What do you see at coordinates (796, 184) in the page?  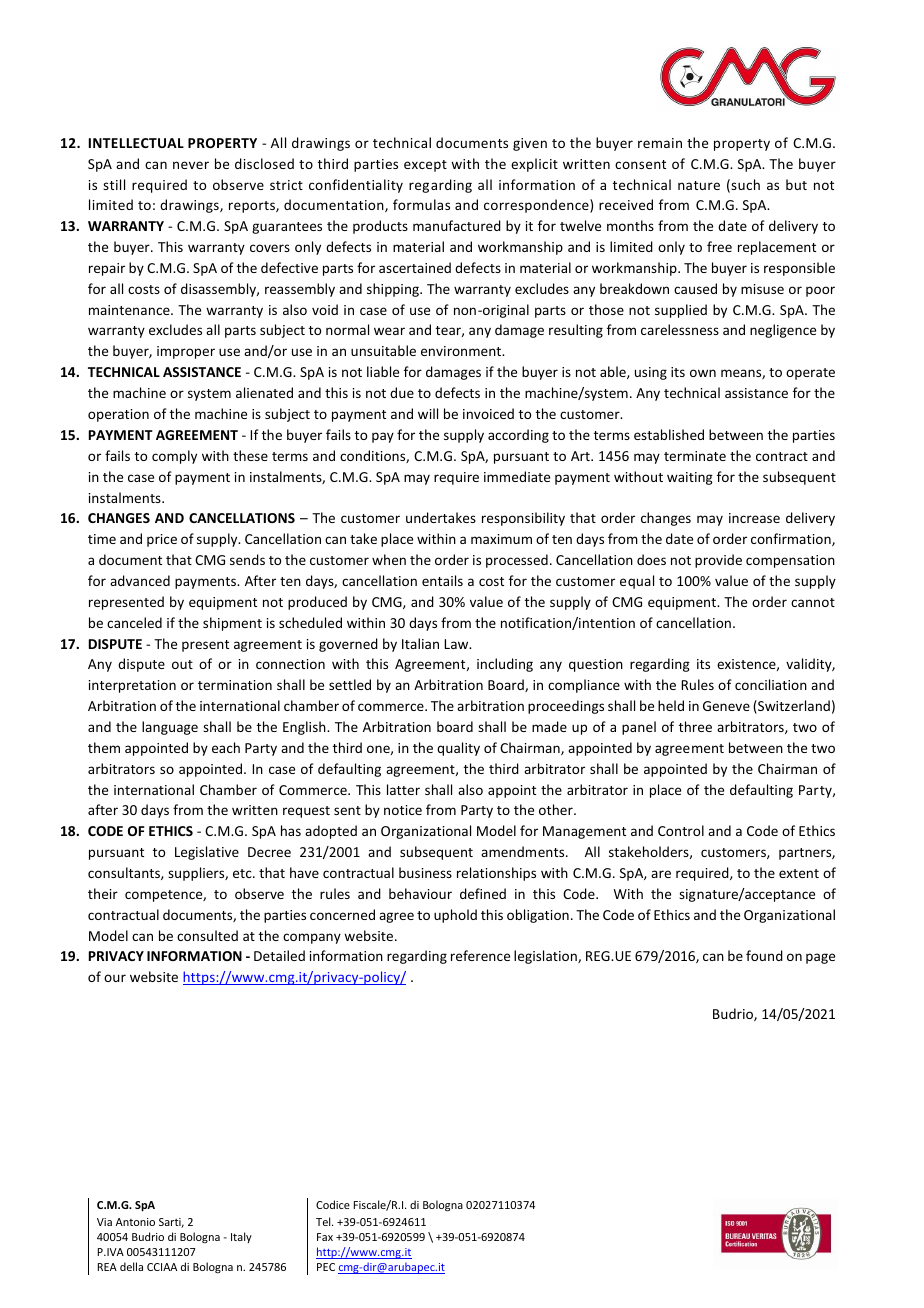 I see `but` at bounding box center [796, 184].
